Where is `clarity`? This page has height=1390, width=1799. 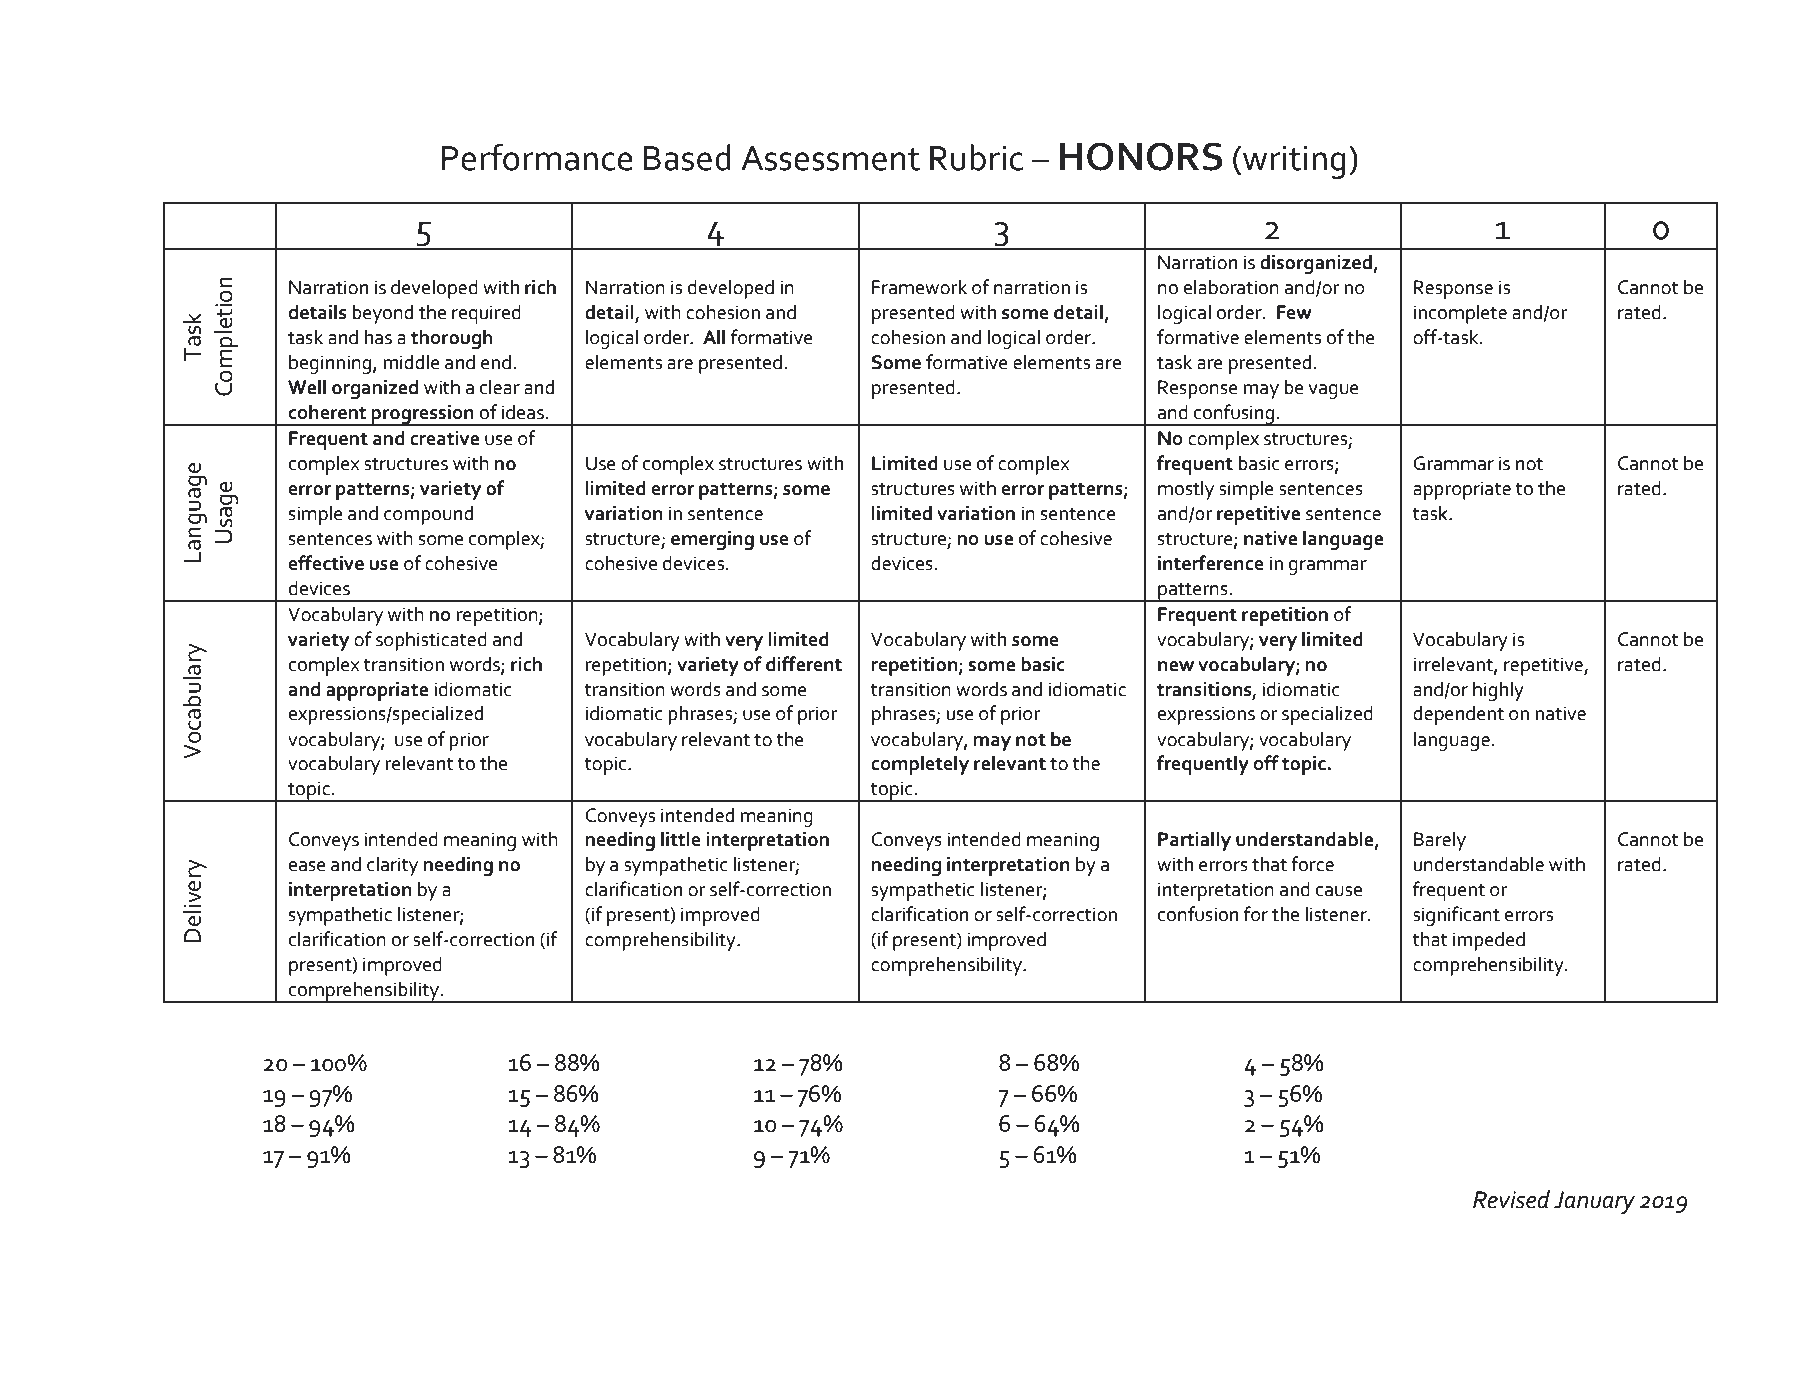 clarity is located at coordinates (392, 866).
